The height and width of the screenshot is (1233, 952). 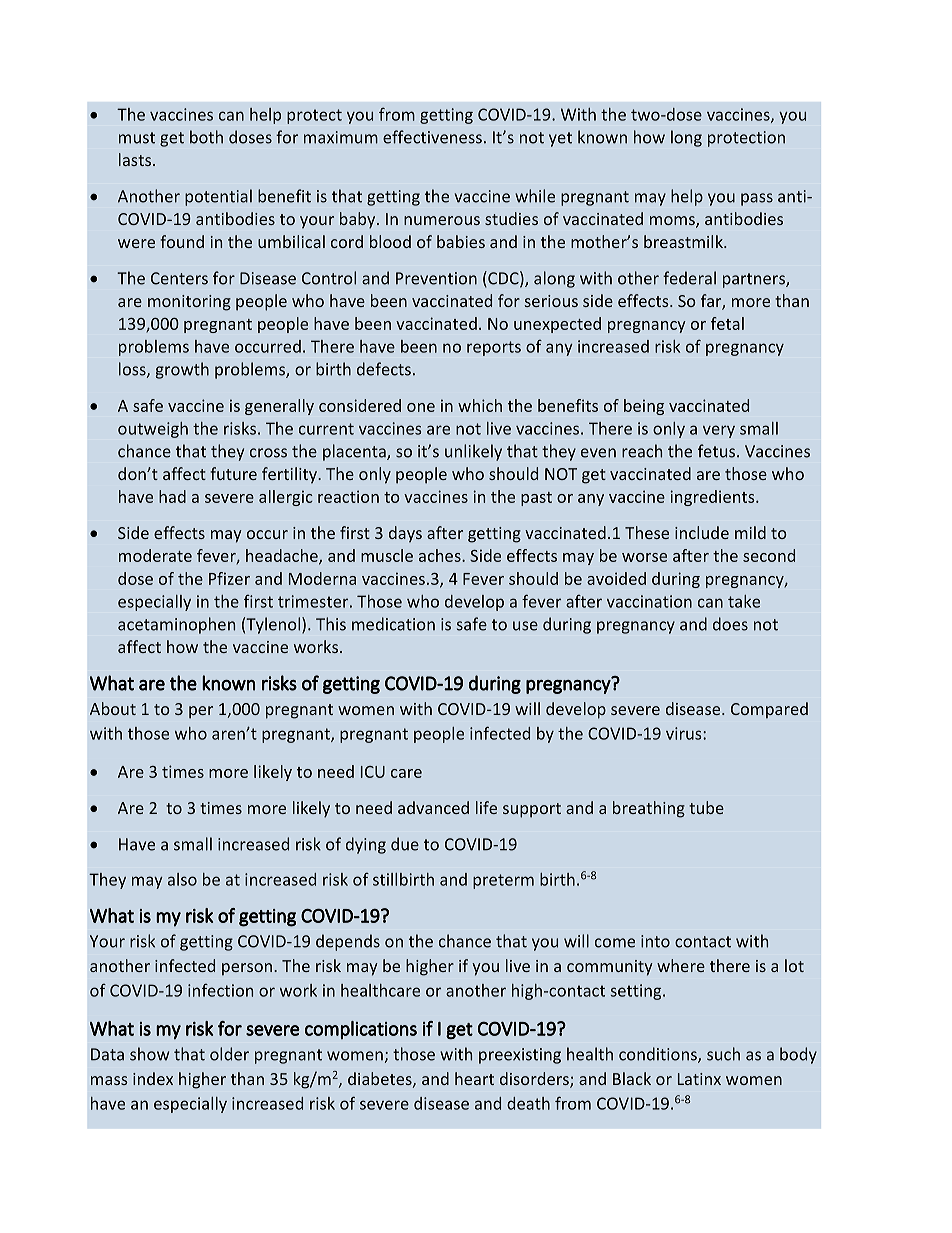 What do you see at coordinates (730, 624) in the screenshot?
I see `does` at bounding box center [730, 624].
